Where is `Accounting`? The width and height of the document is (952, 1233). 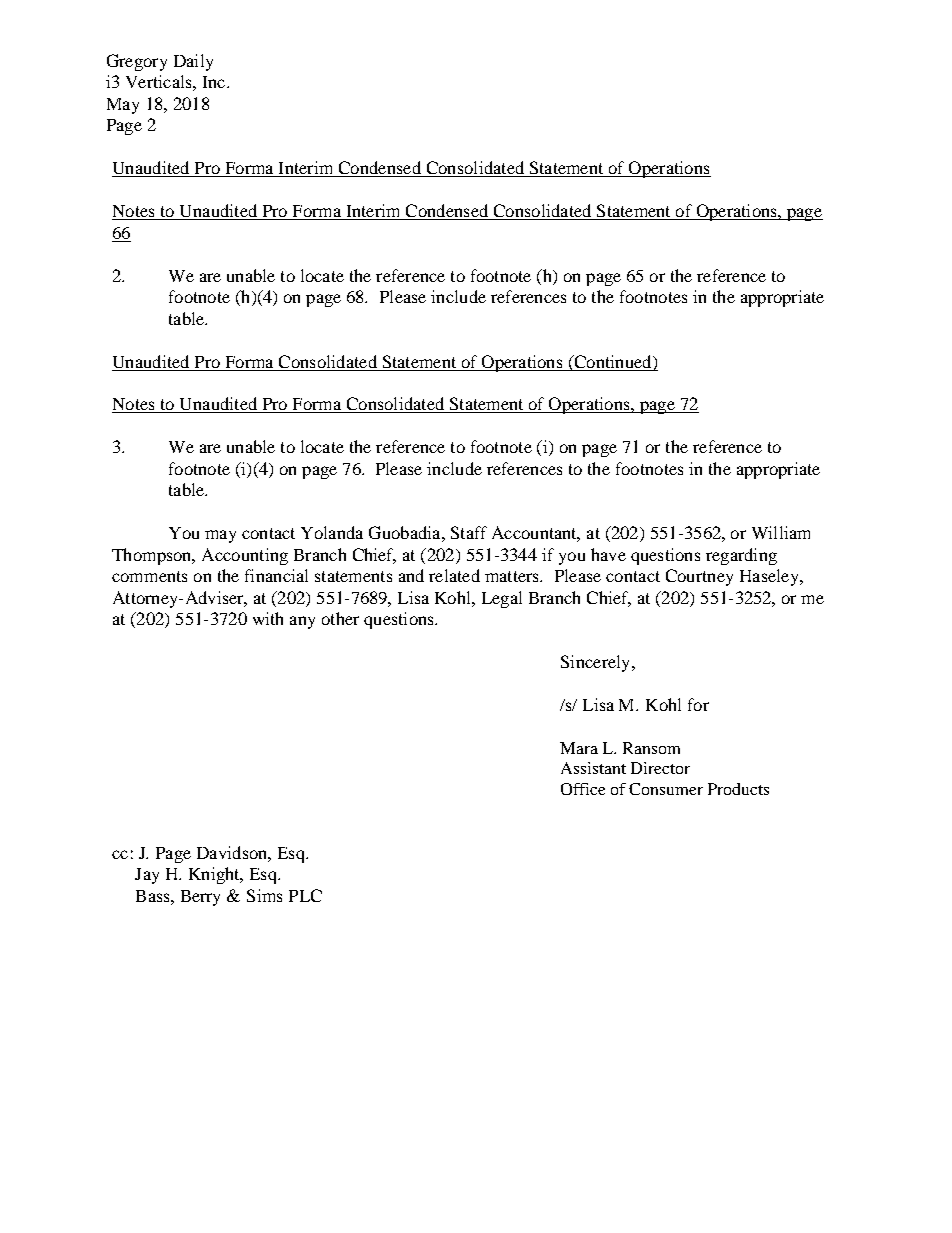 Accounting is located at coordinates (245, 556).
